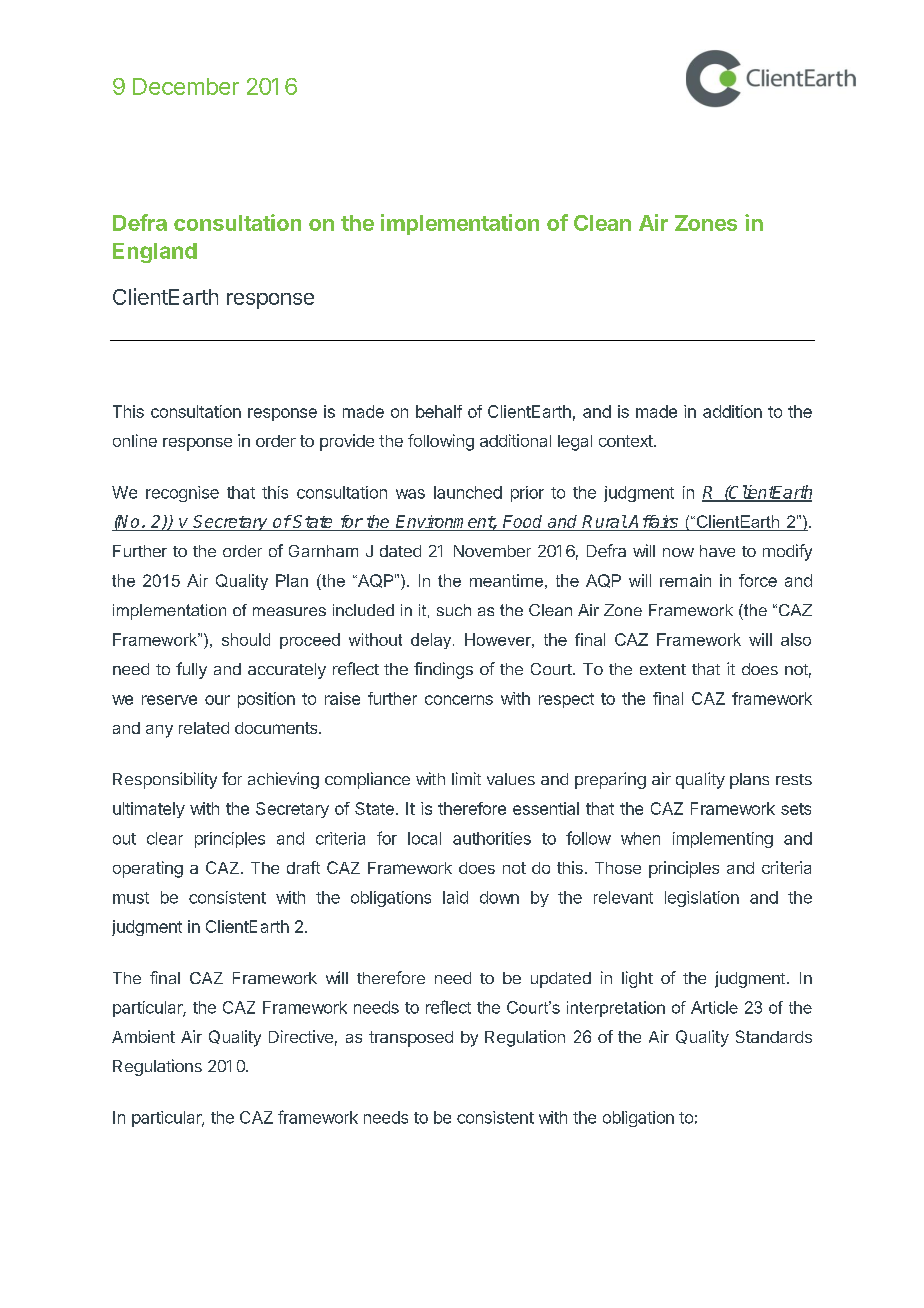 The width and height of the document is (924, 1308). I want to click on context, so click(627, 441).
